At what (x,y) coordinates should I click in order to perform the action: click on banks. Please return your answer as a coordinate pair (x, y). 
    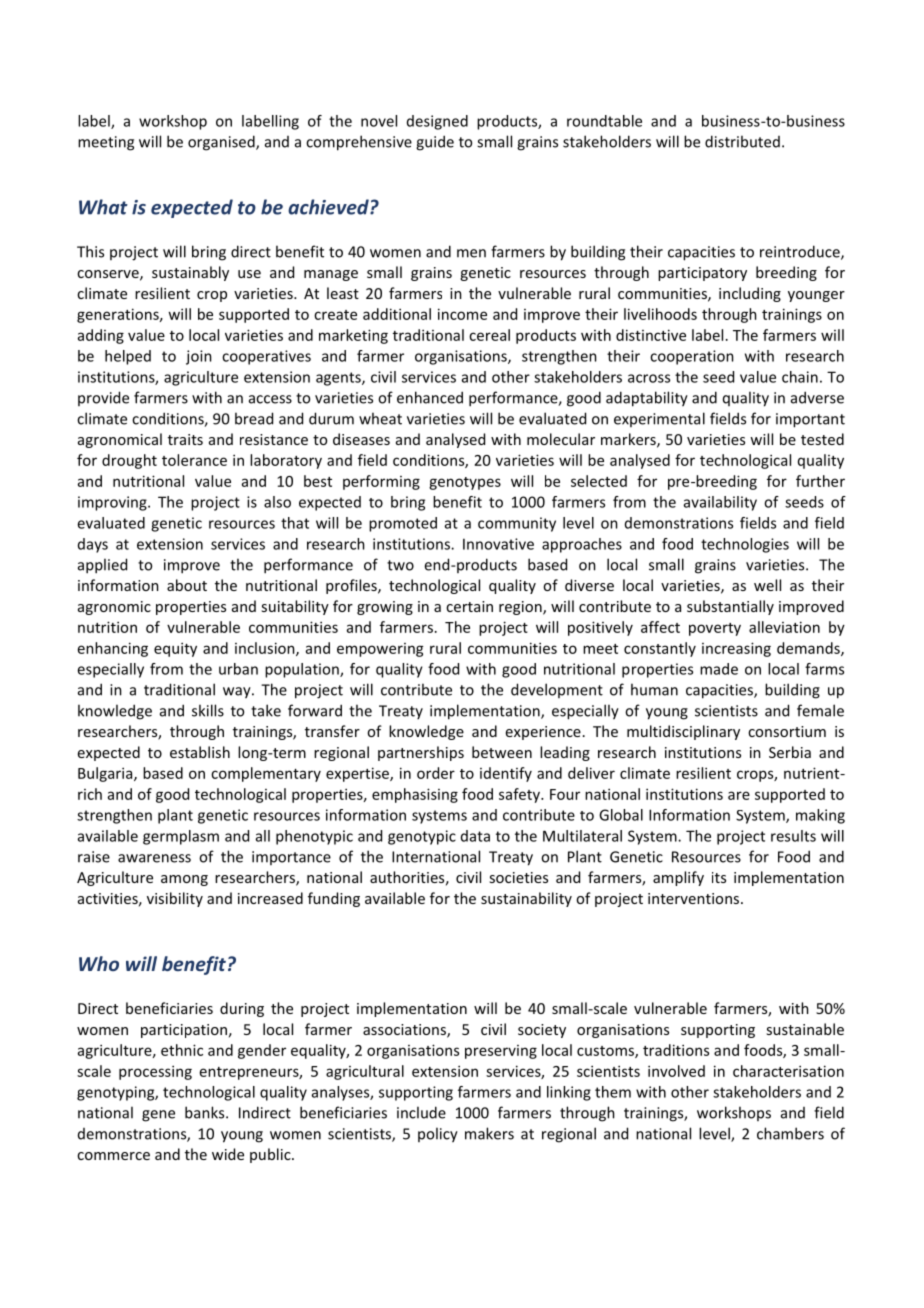
    Looking at the image, I should click on (206, 1112).
